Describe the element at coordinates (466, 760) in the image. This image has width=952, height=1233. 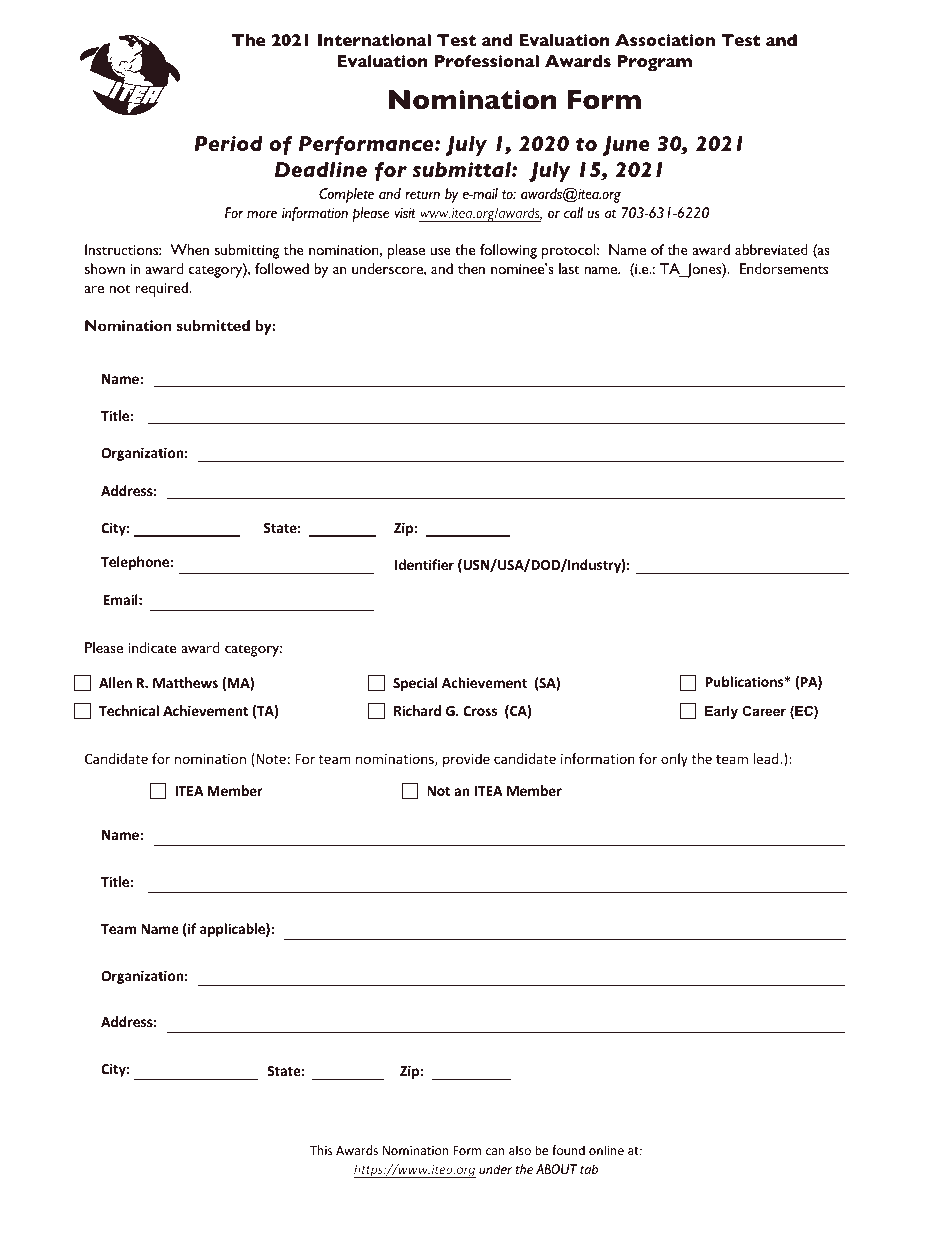
I see `provide` at that location.
